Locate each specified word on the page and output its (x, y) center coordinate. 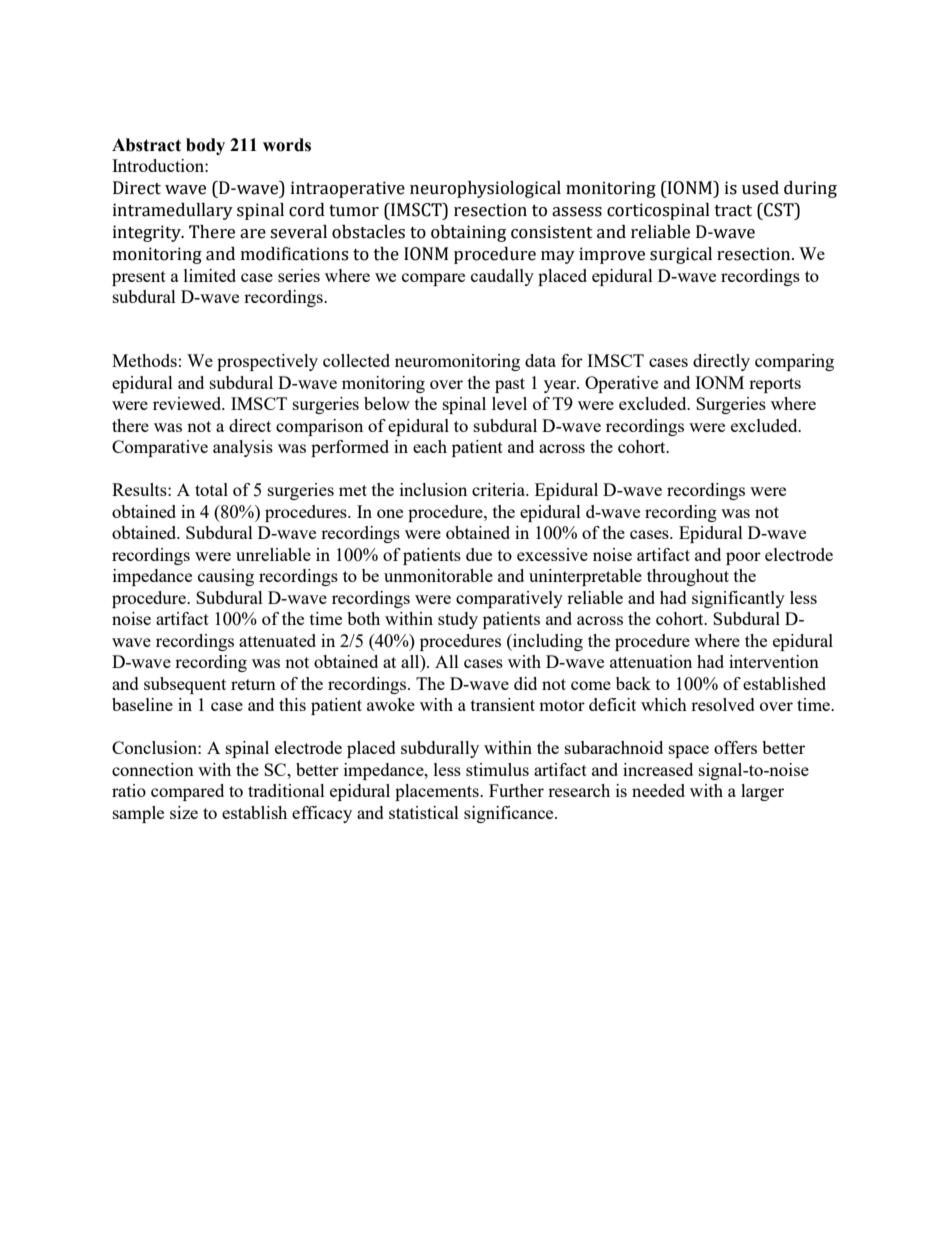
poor (743, 558)
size (184, 812)
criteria (500, 489)
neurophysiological (485, 189)
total (211, 489)
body (205, 146)
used (760, 188)
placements (438, 792)
